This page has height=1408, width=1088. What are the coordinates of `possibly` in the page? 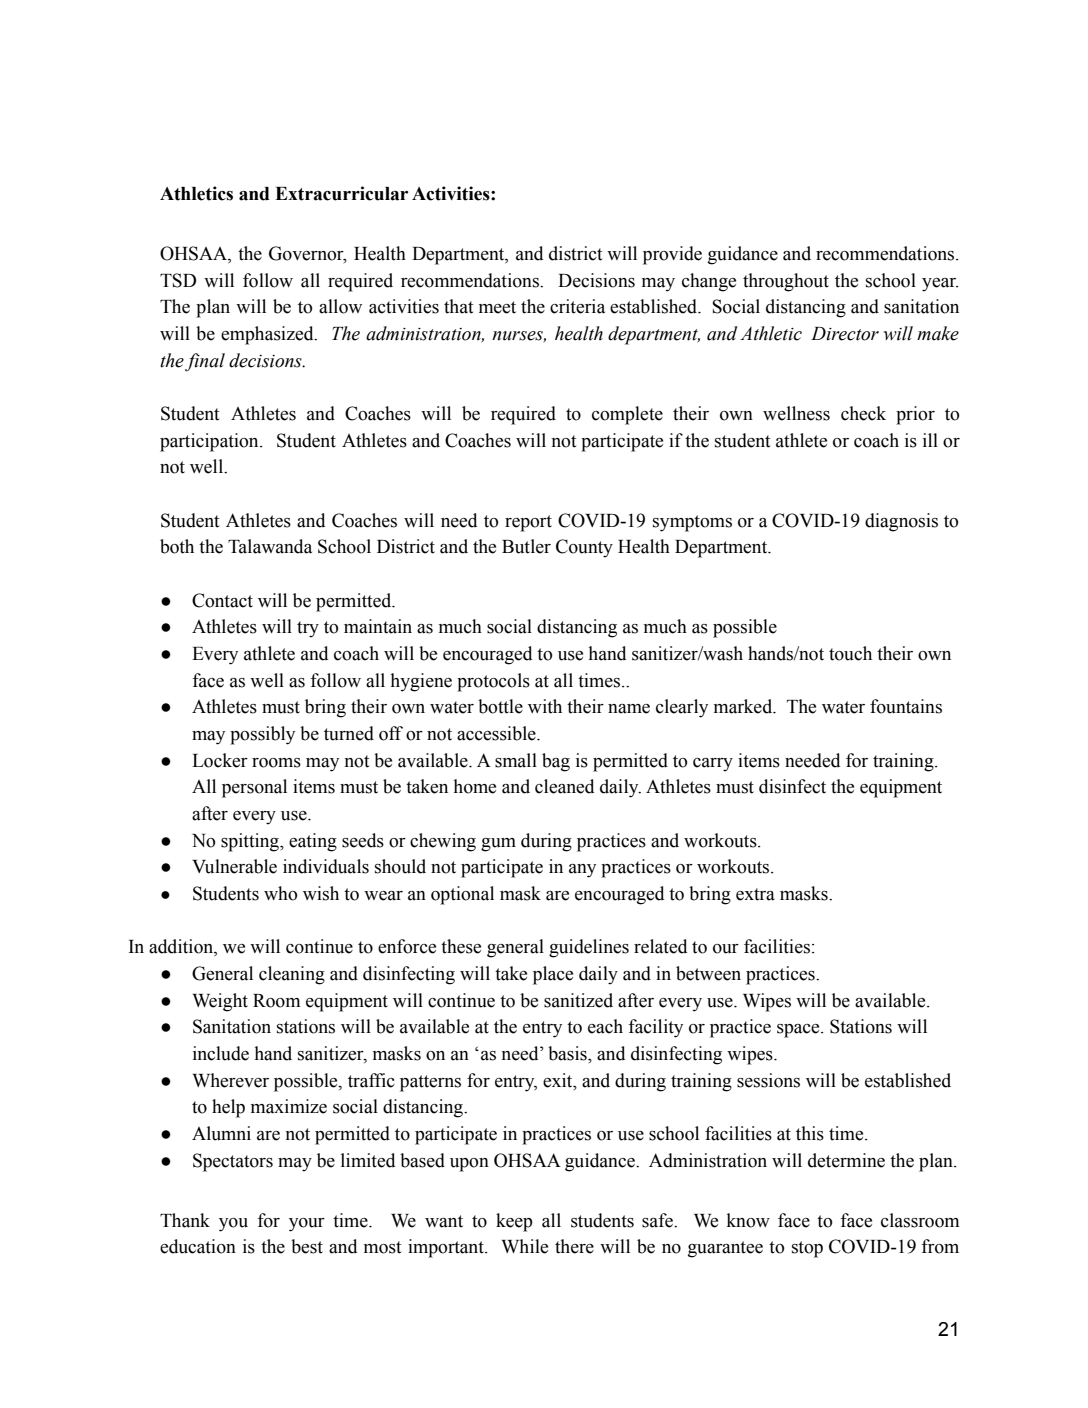 It's located at (262, 735).
